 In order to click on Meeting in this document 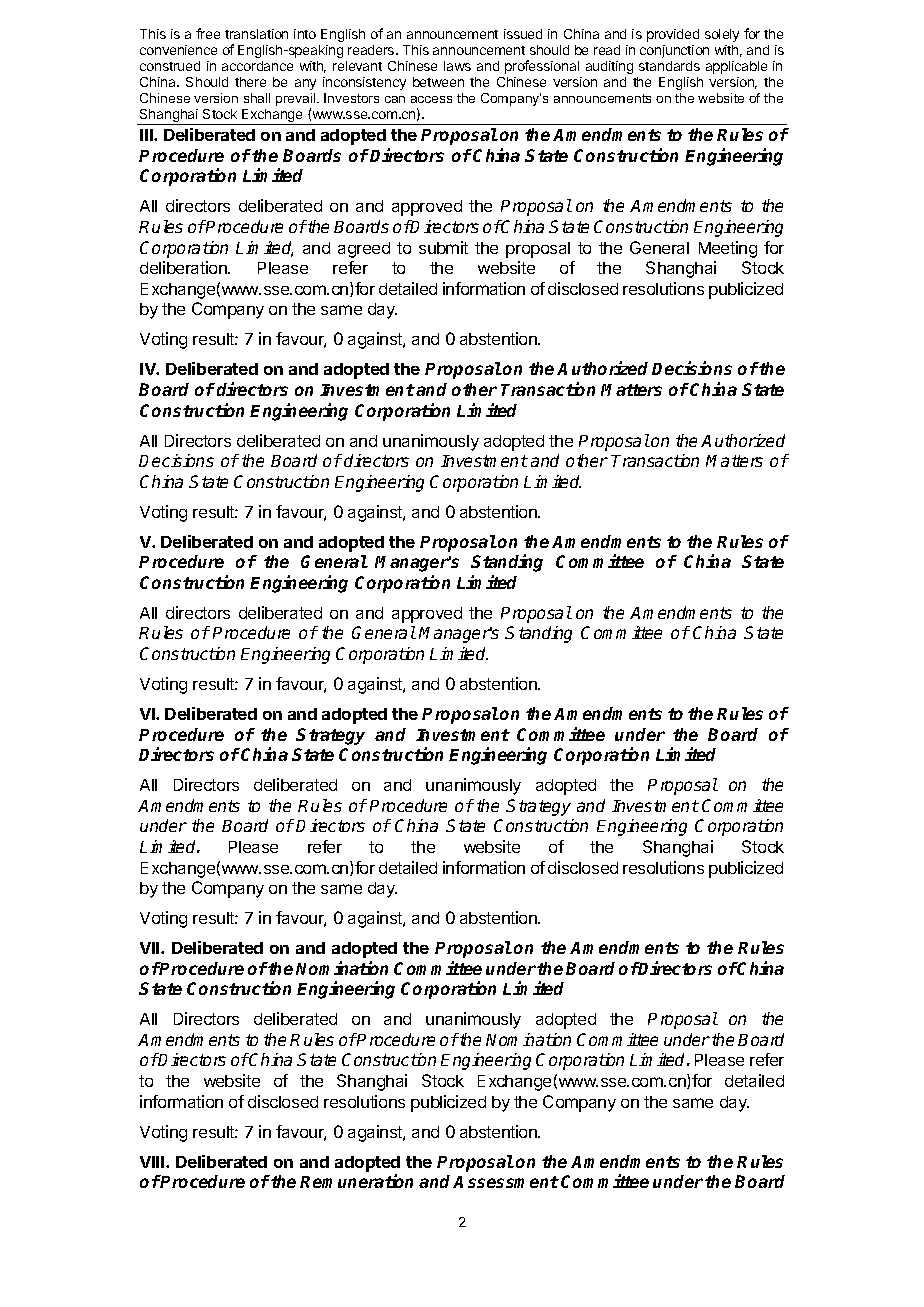, I will do `click(728, 249)`.
